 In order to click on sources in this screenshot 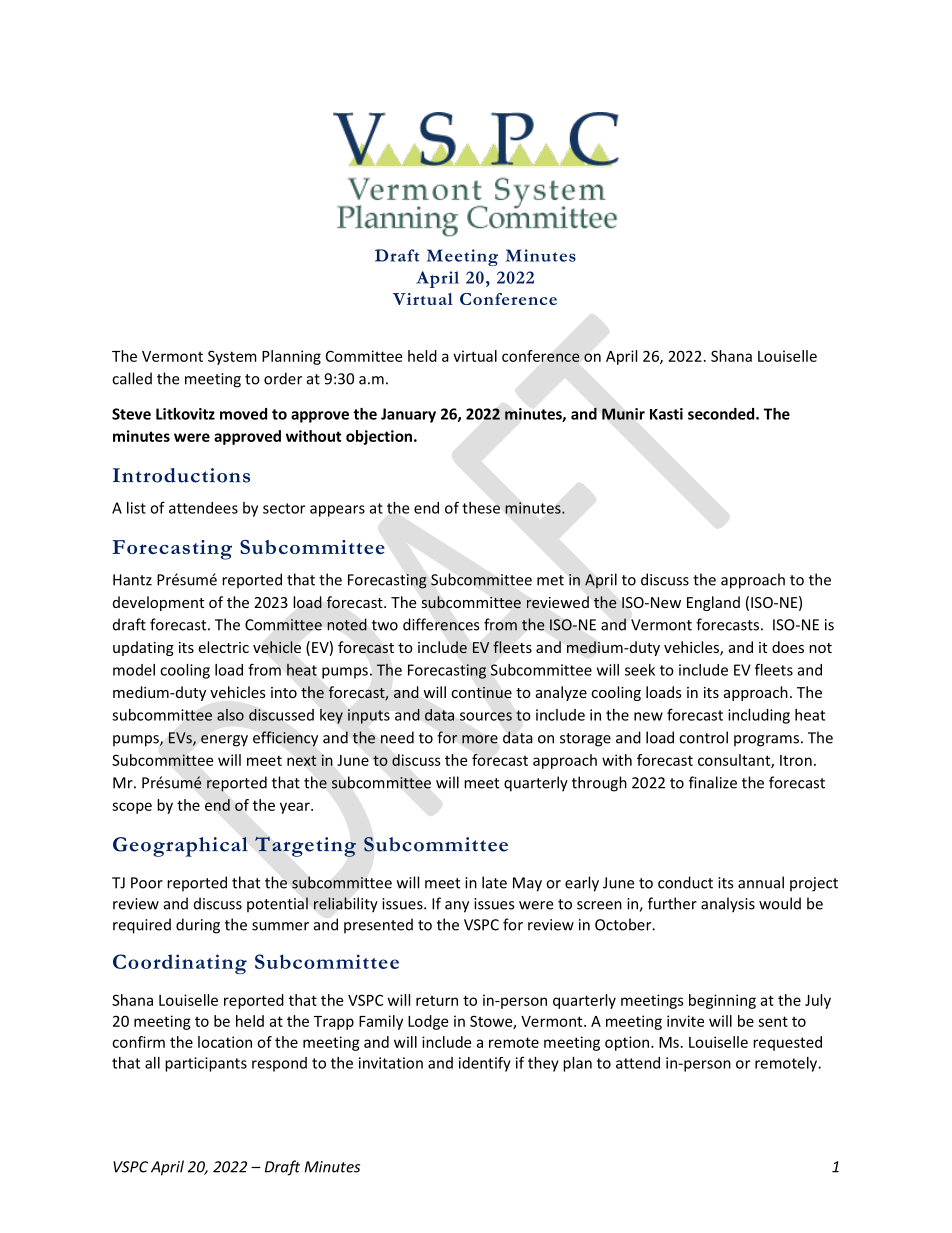, I will do `click(486, 716)`.
